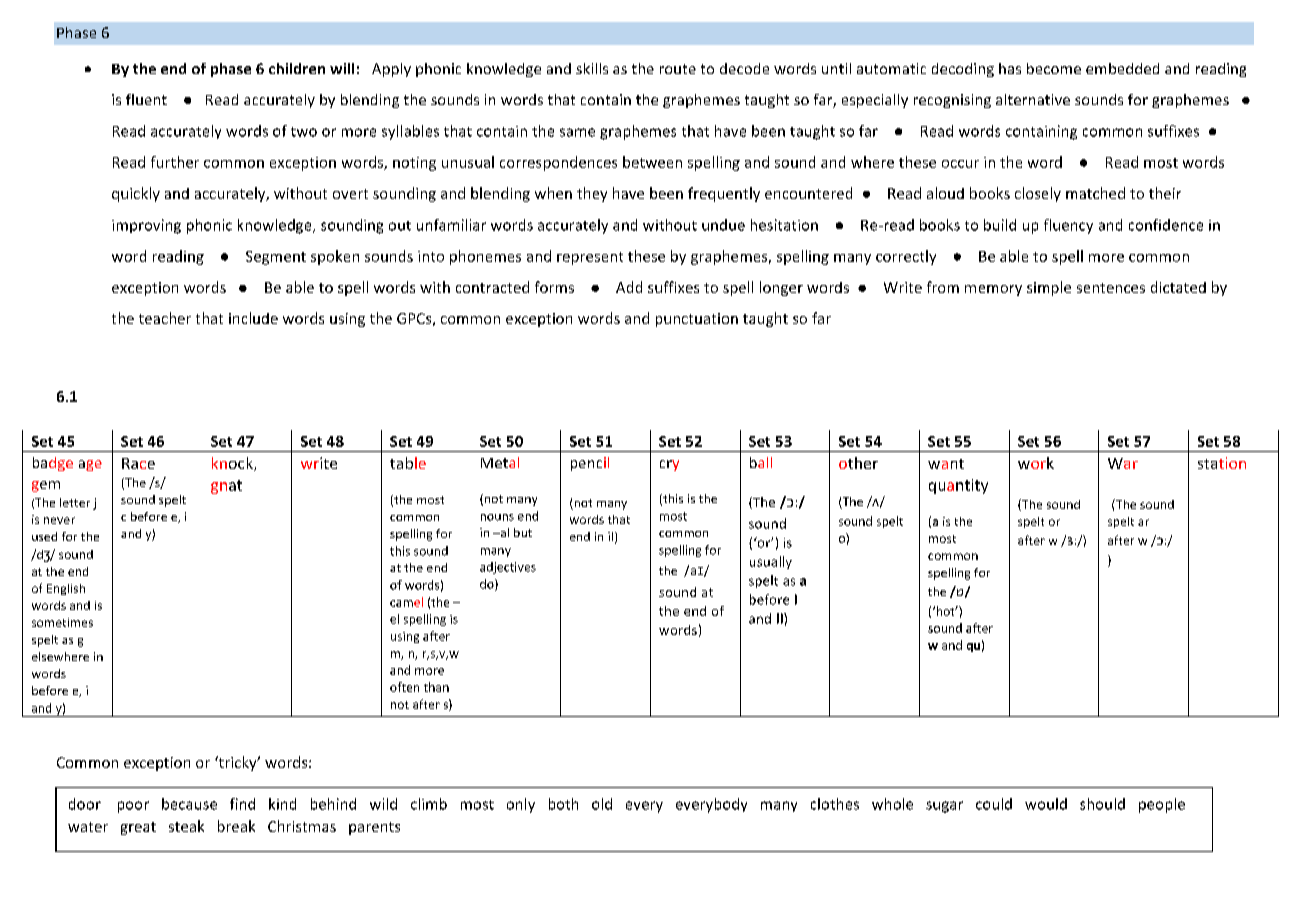  What do you see at coordinates (146, 99) in the screenshot?
I see `fluent` at bounding box center [146, 99].
